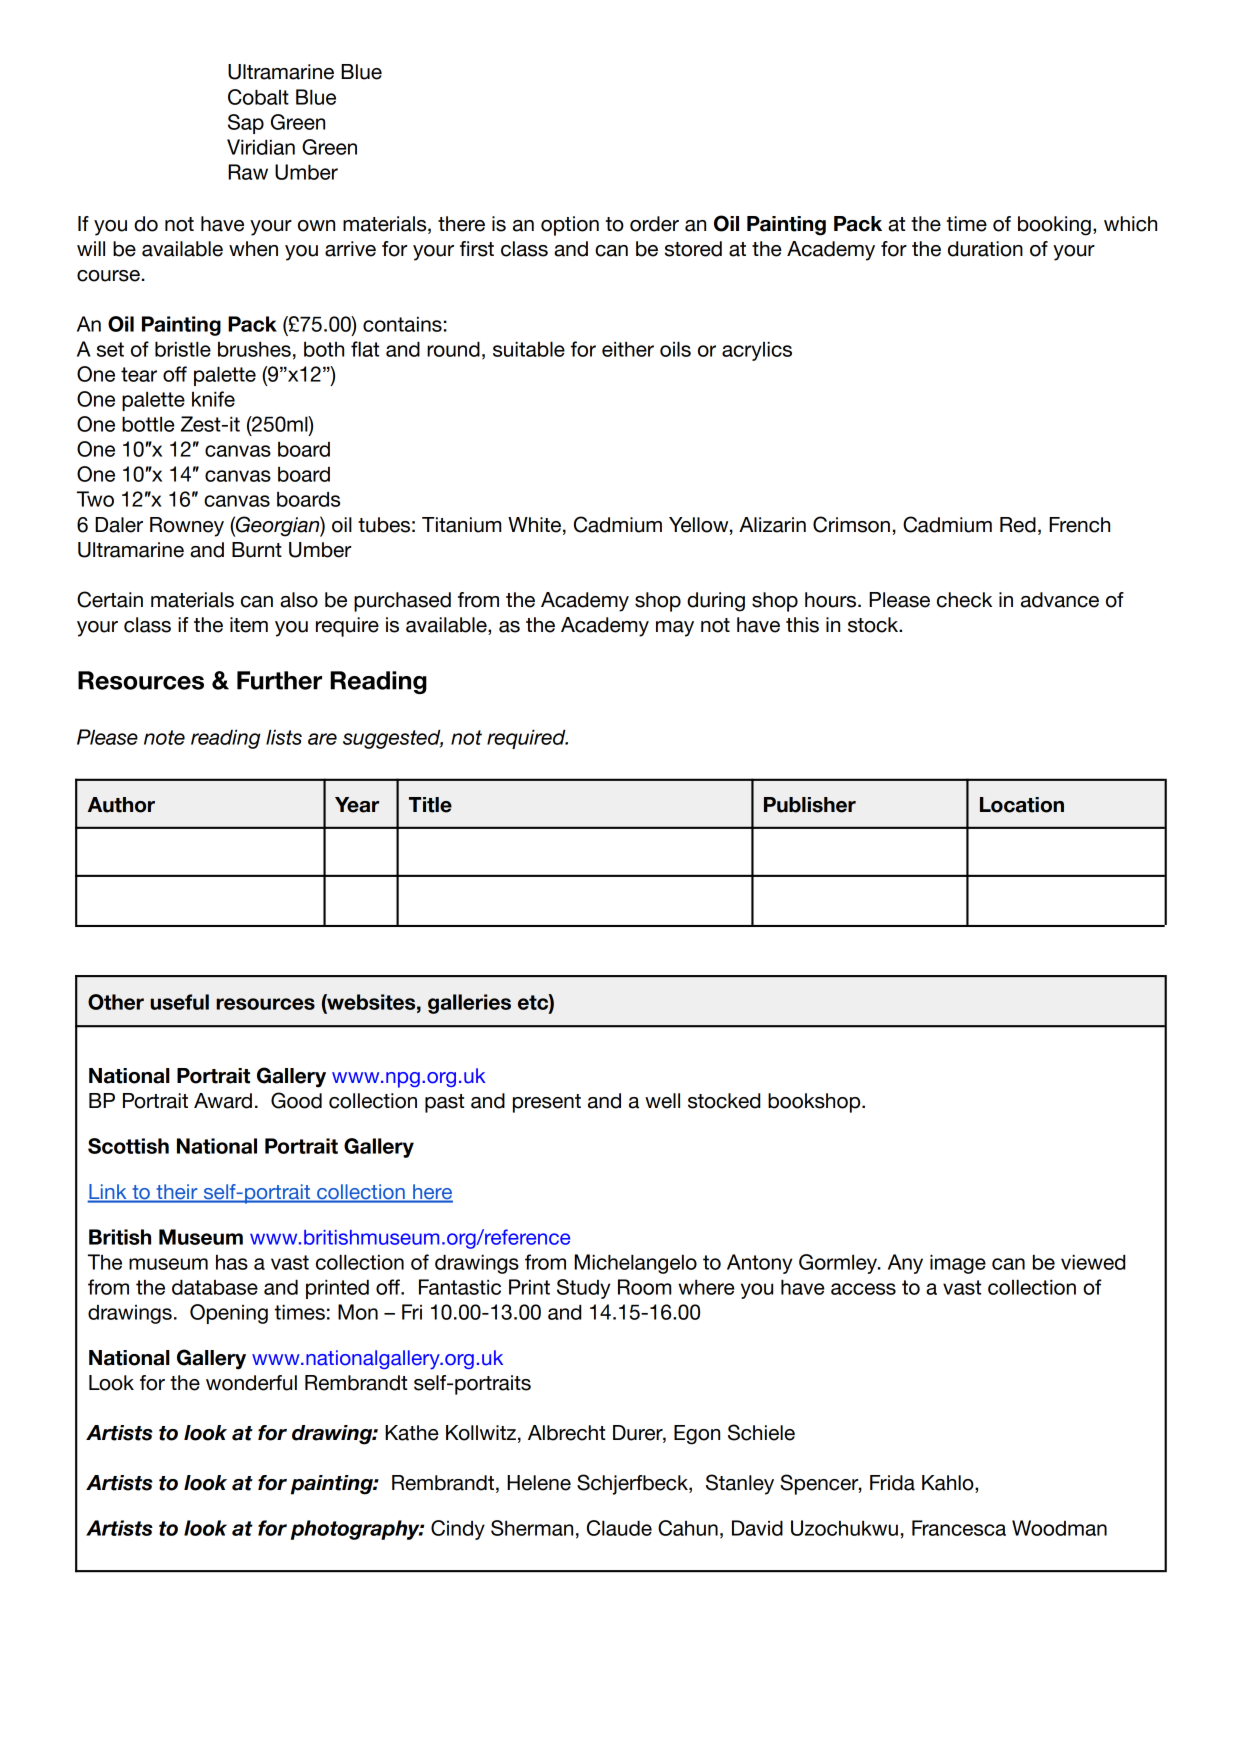 Image resolution: width=1244 pixels, height=1758 pixels. I want to click on Title, so click(430, 805).
